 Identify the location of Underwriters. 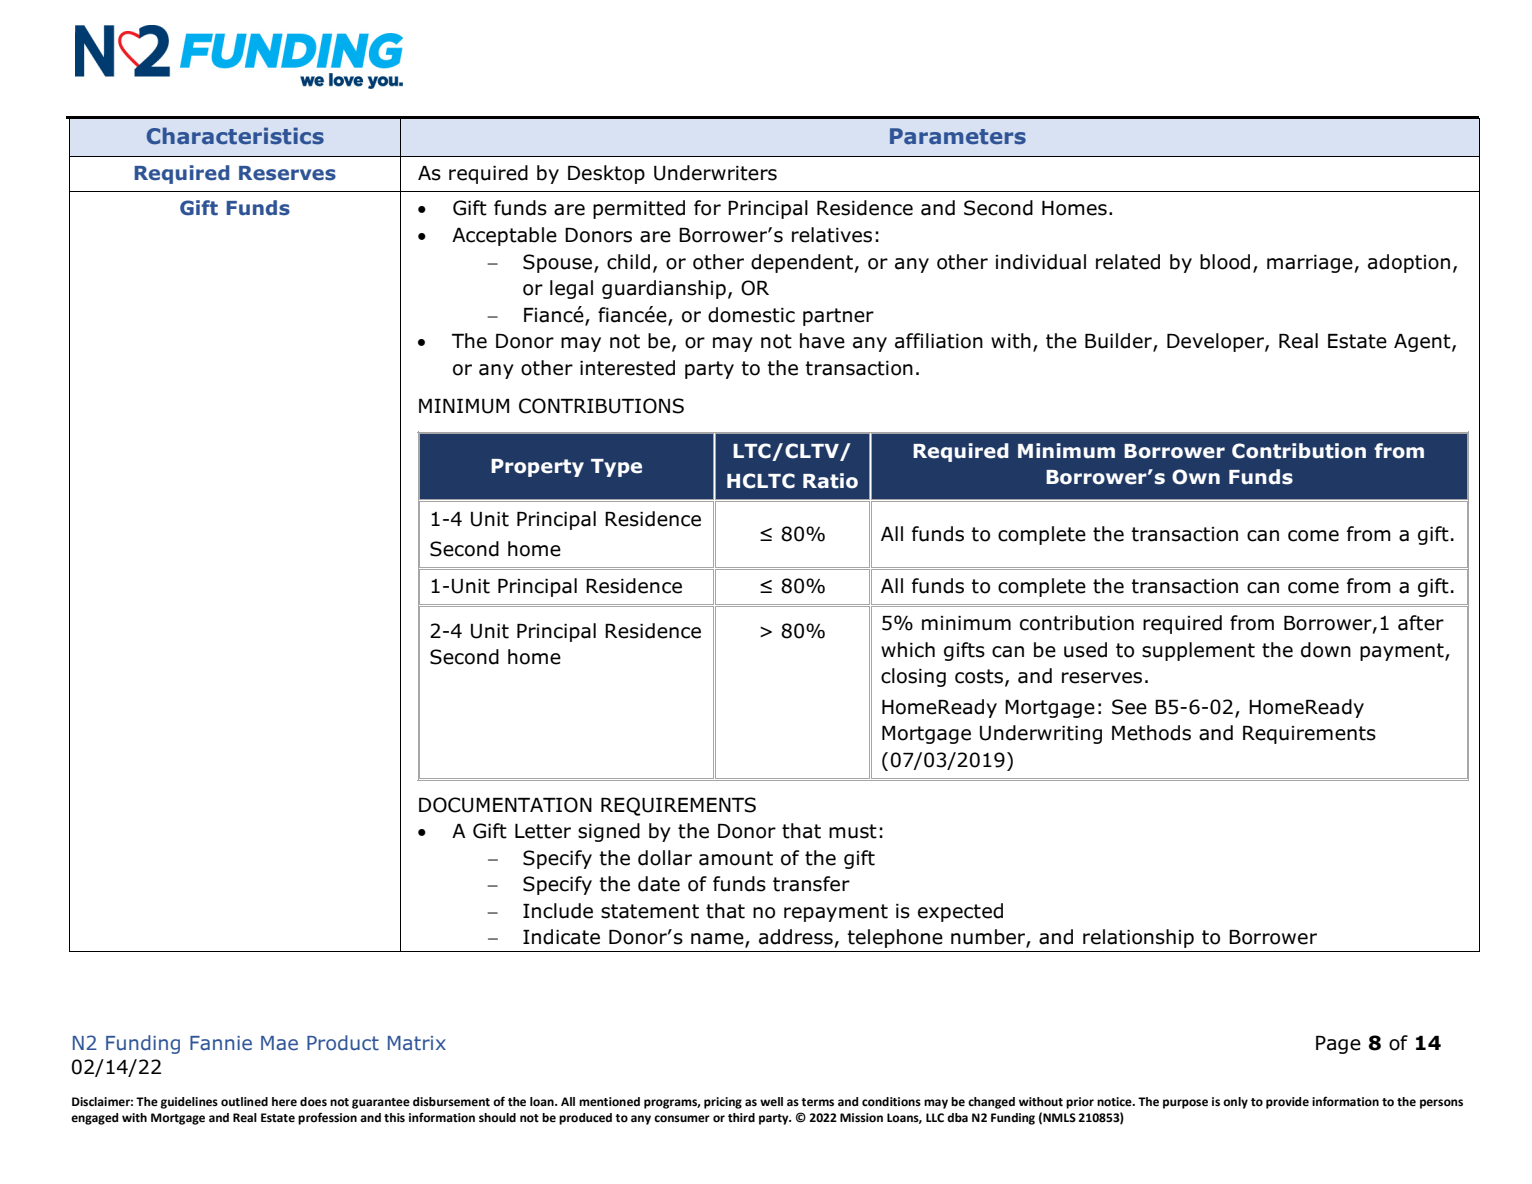
(715, 173).
